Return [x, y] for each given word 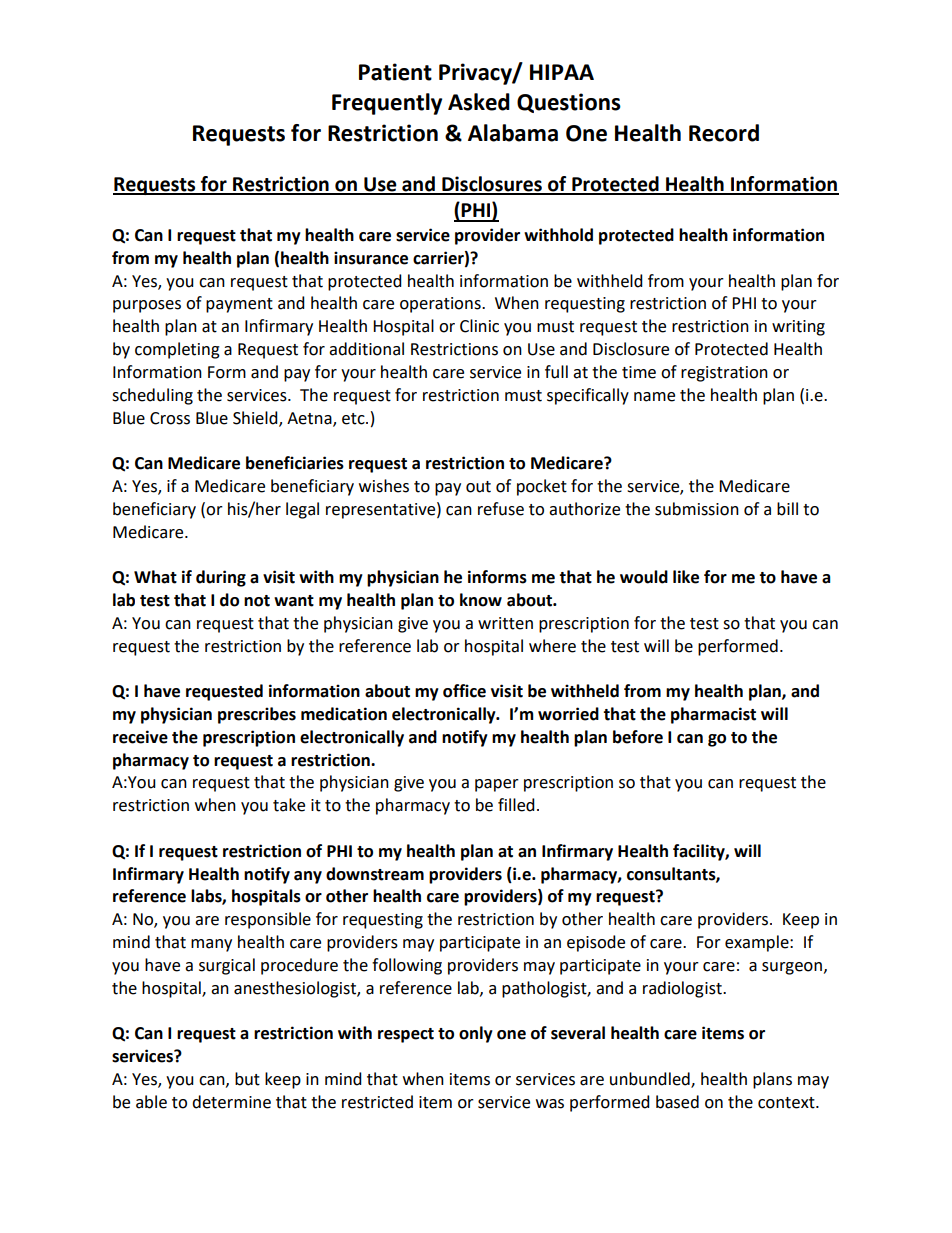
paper [497, 785]
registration [724, 374]
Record [724, 133]
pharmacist [713, 715]
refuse [501, 509]
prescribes [257, 715]
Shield [256, 418]
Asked [479, 102]
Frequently [387, 104]
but [247, 1079]
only [476, 1034]
